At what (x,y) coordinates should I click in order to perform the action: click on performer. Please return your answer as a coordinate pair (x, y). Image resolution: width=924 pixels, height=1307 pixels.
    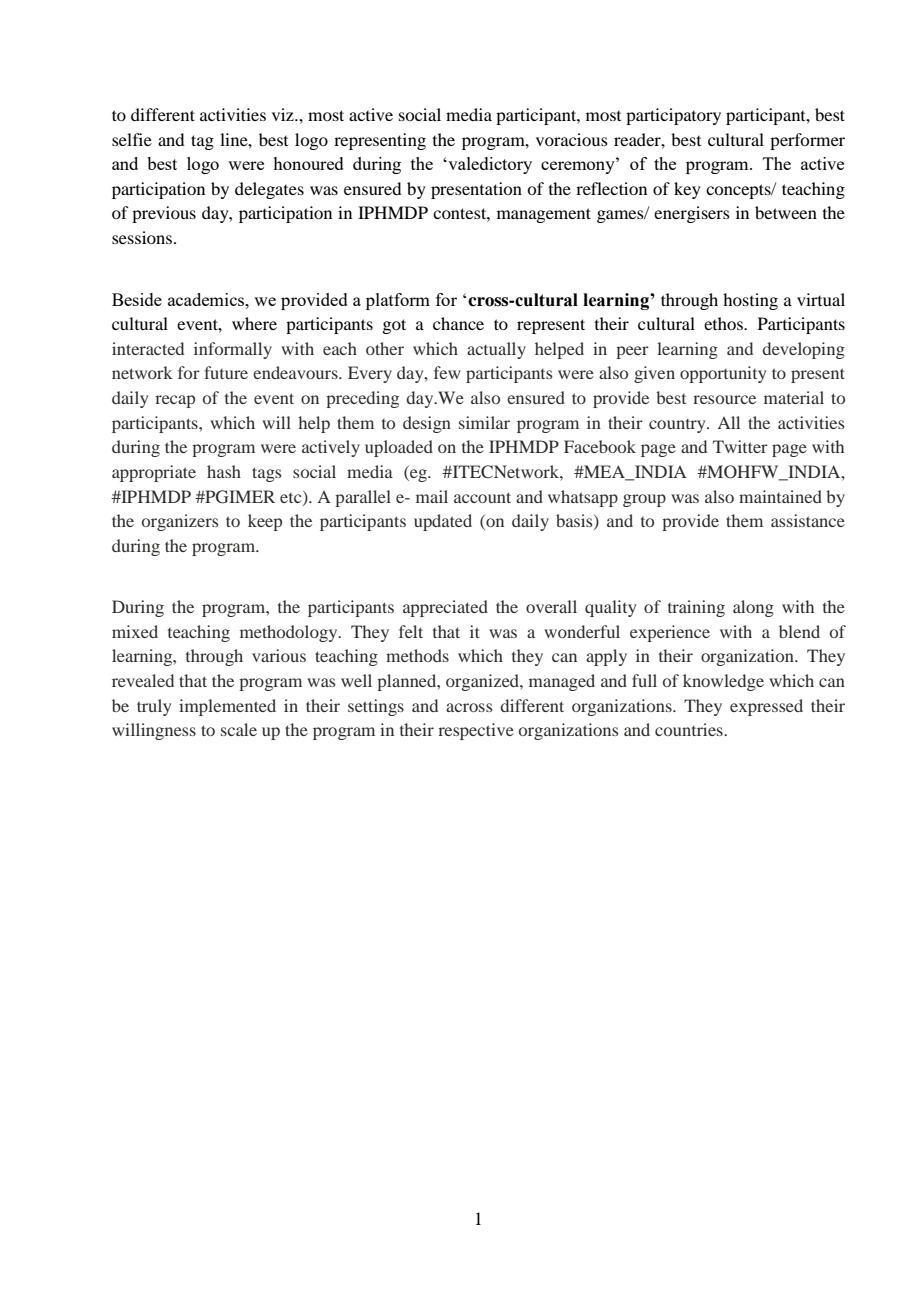
    Looking at the image, I should click on (807, 141).
